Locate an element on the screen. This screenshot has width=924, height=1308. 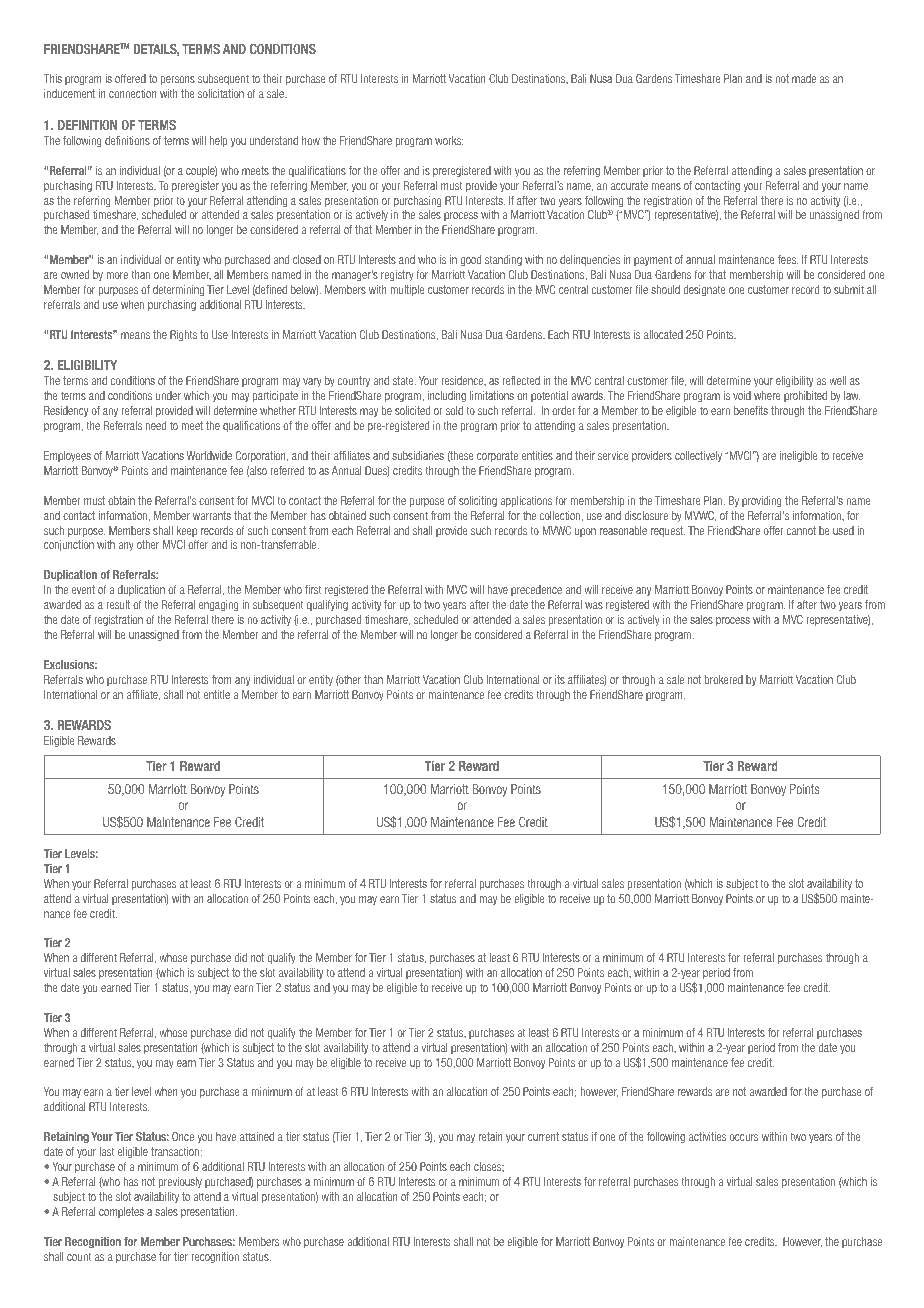
made is located at coordinates (804, 78).
